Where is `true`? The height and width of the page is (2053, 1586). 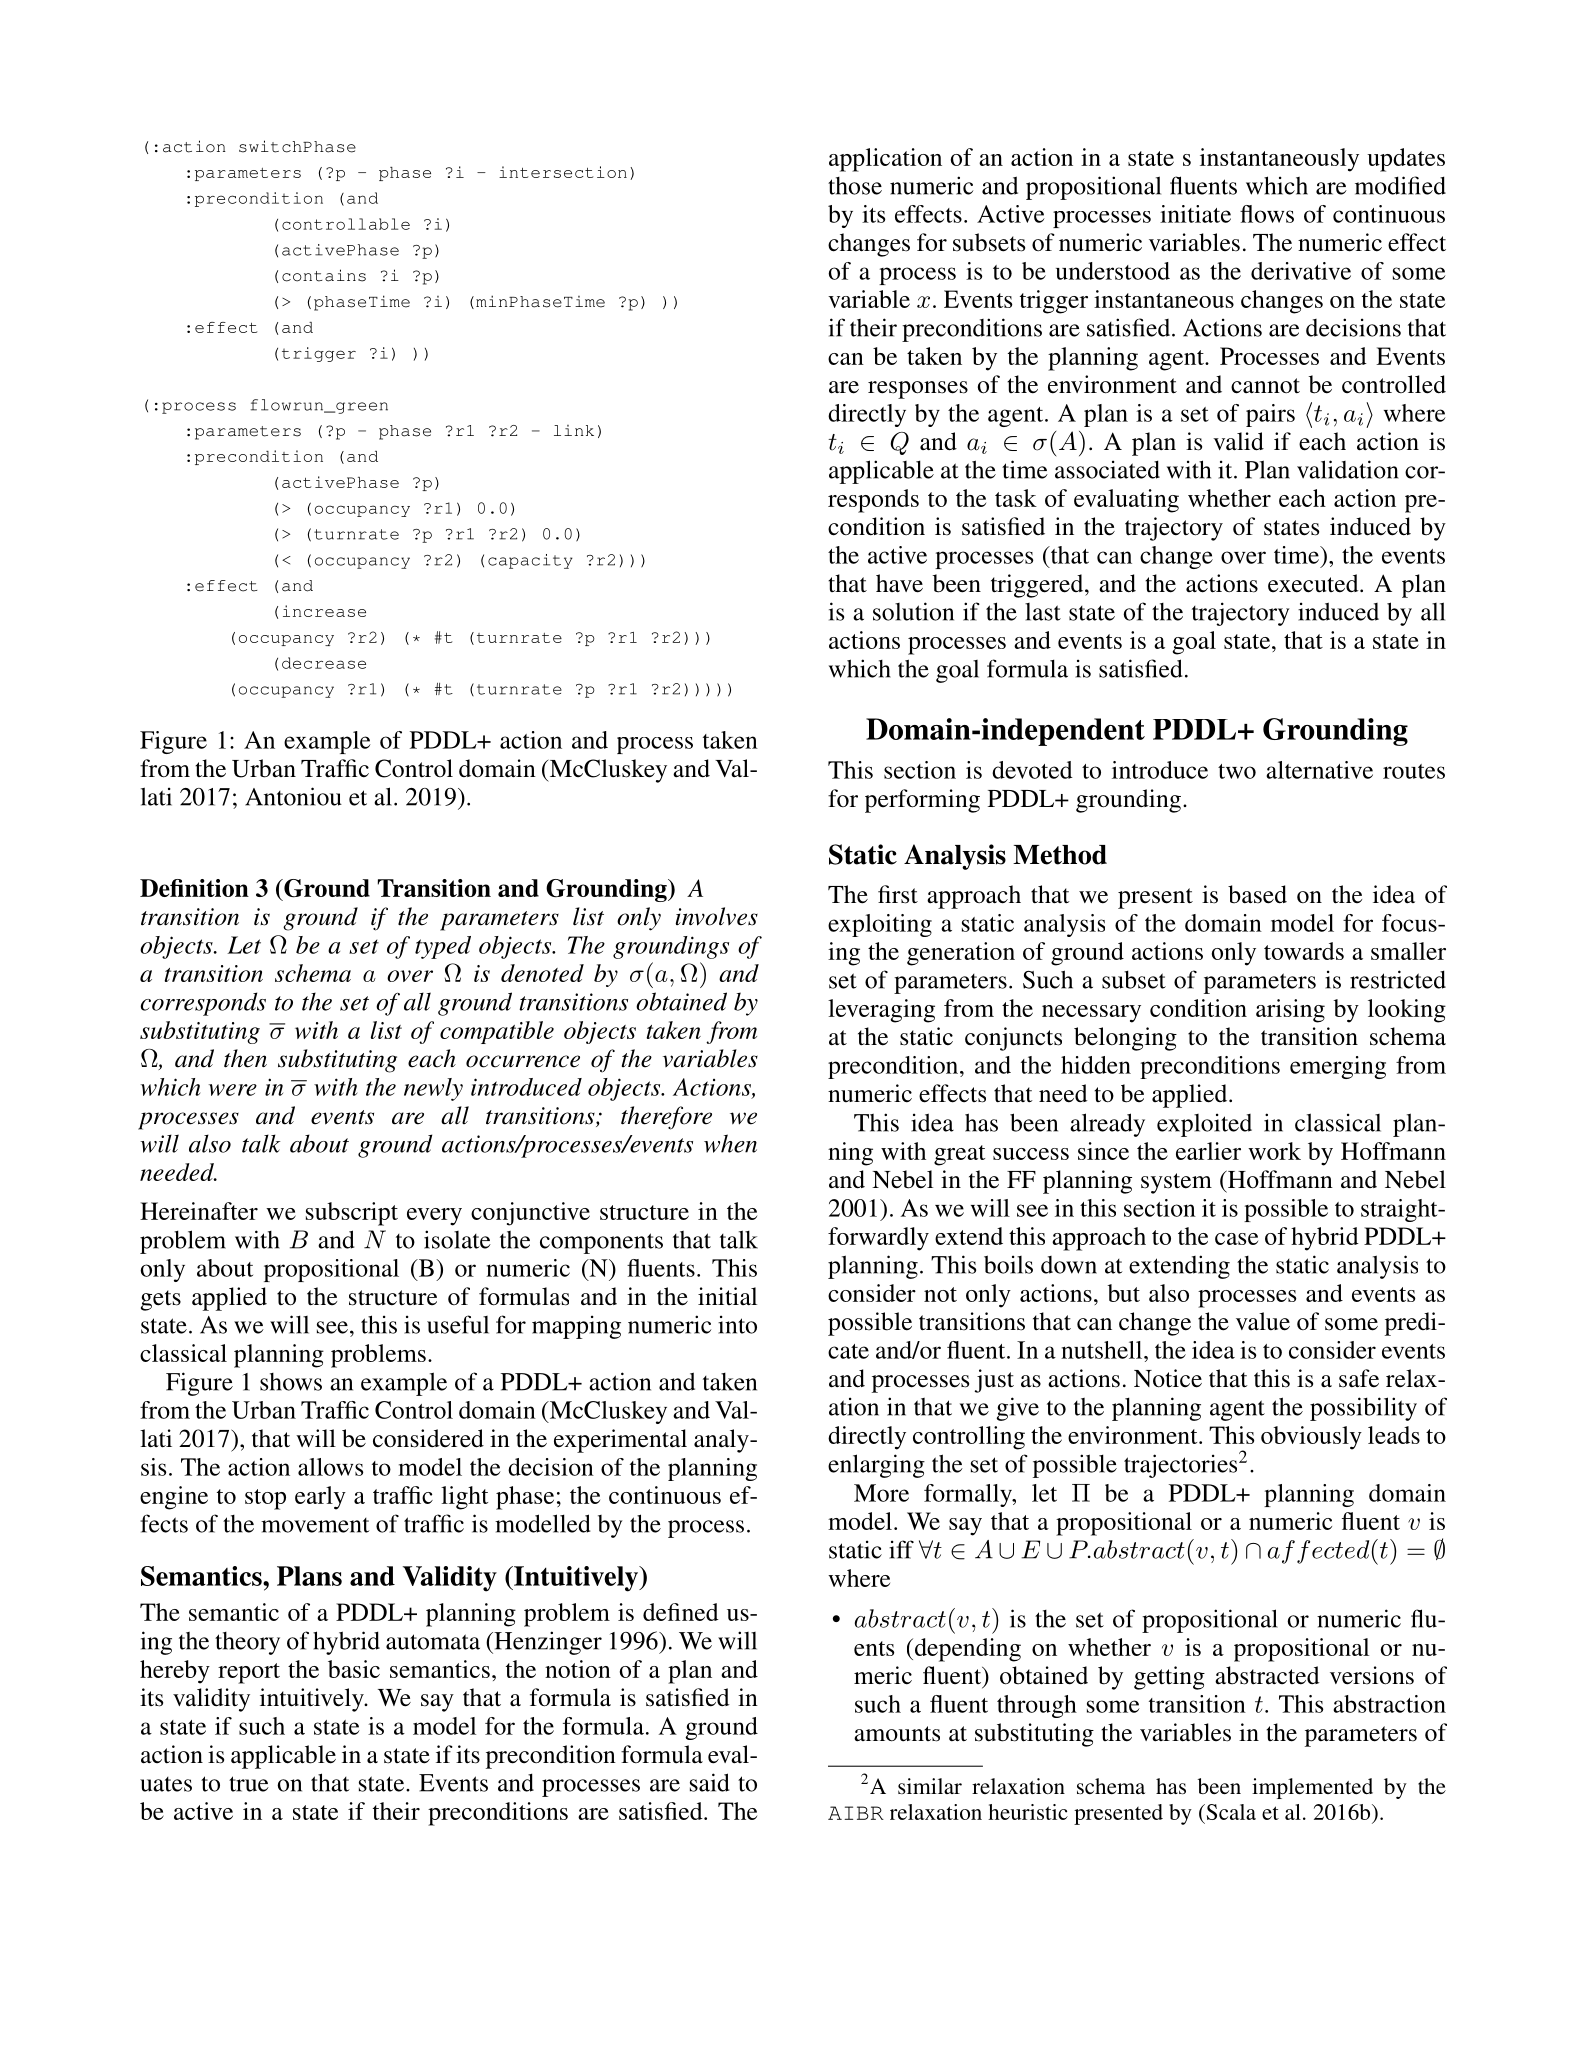
true is located at coordinates (249, 1784).
